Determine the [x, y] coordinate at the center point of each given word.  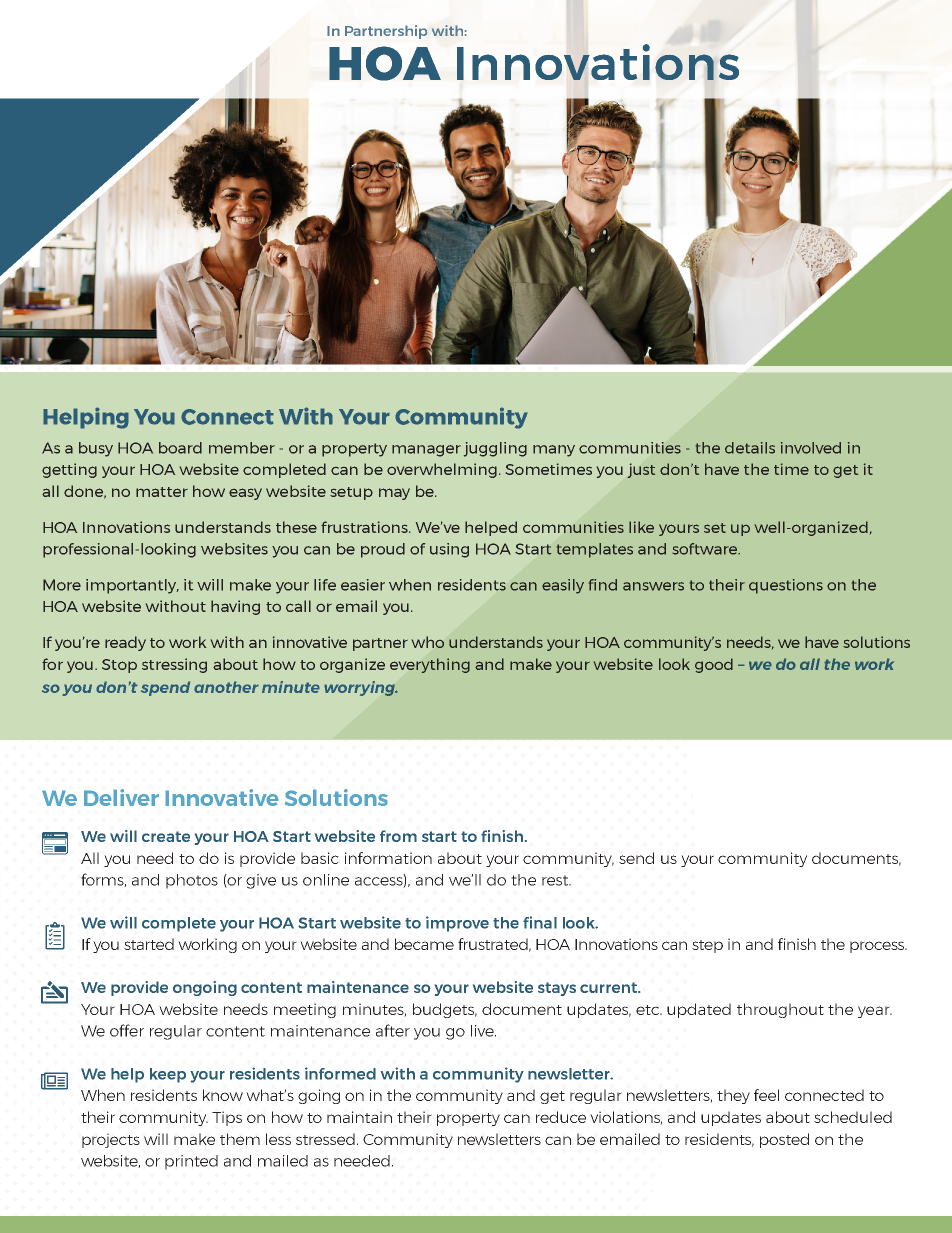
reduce [561, 1117]
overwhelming [442, 470]
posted [784, 1140]
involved [811, 448]
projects [111, 1140]
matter [162, 492]
